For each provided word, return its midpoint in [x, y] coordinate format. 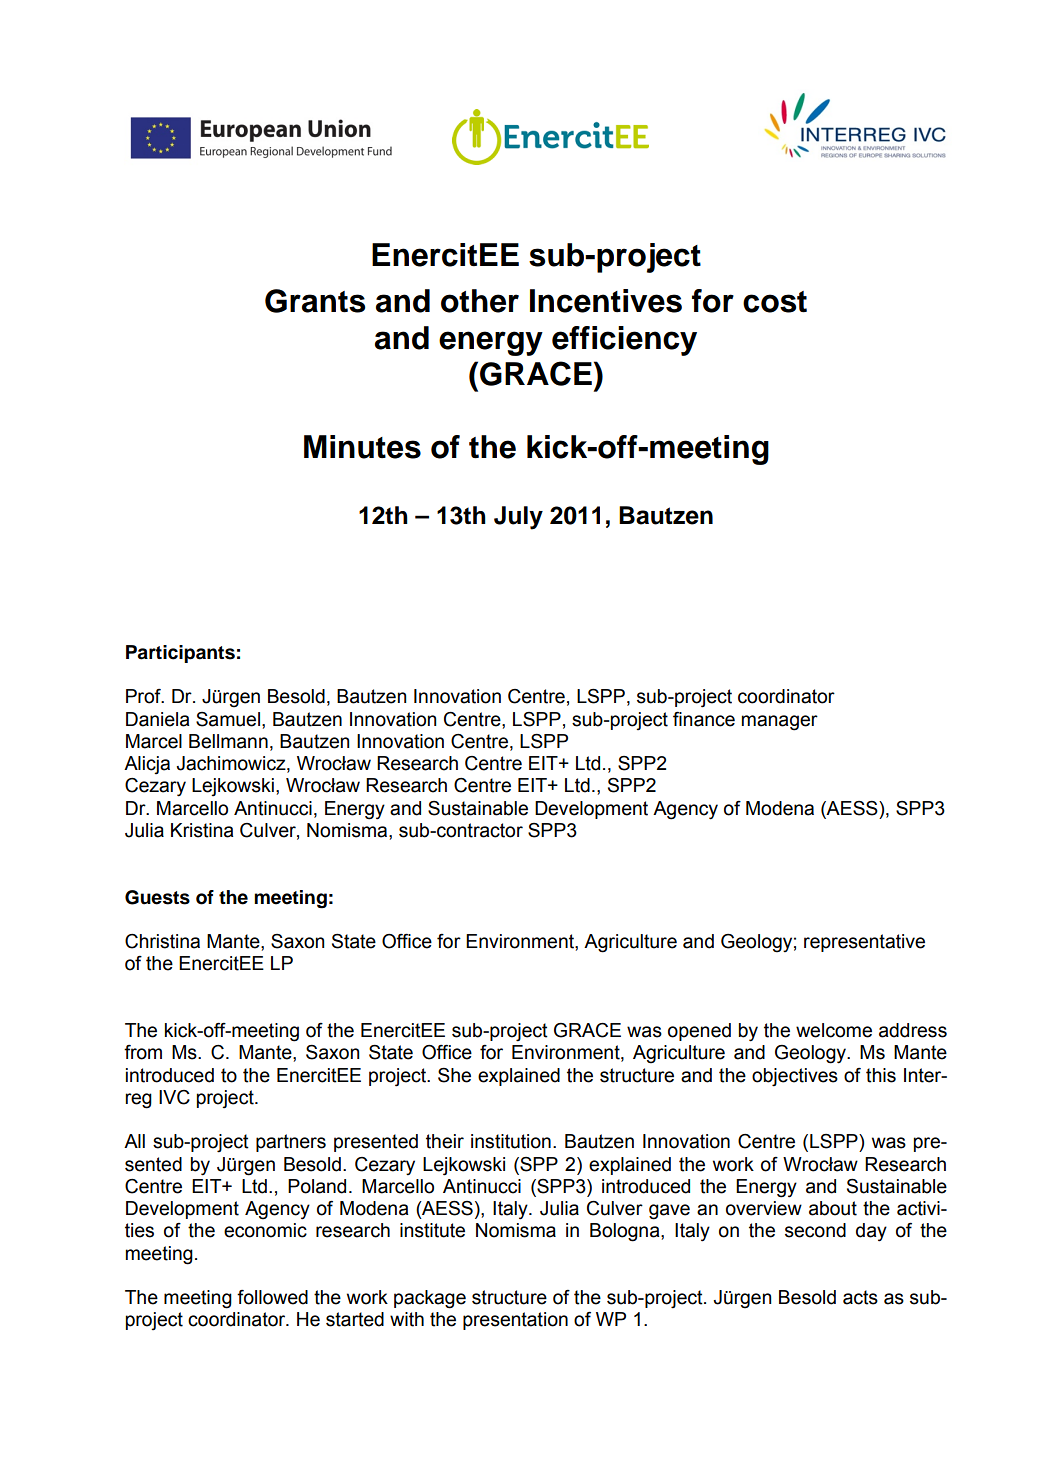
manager [780, 723]
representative [864, 943]
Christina [162, 941]
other [480, 301]
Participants [180, 654]
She [454, 1075]
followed [272, 1297]
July [518, 518]
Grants [315, 301]
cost [775, 302]
